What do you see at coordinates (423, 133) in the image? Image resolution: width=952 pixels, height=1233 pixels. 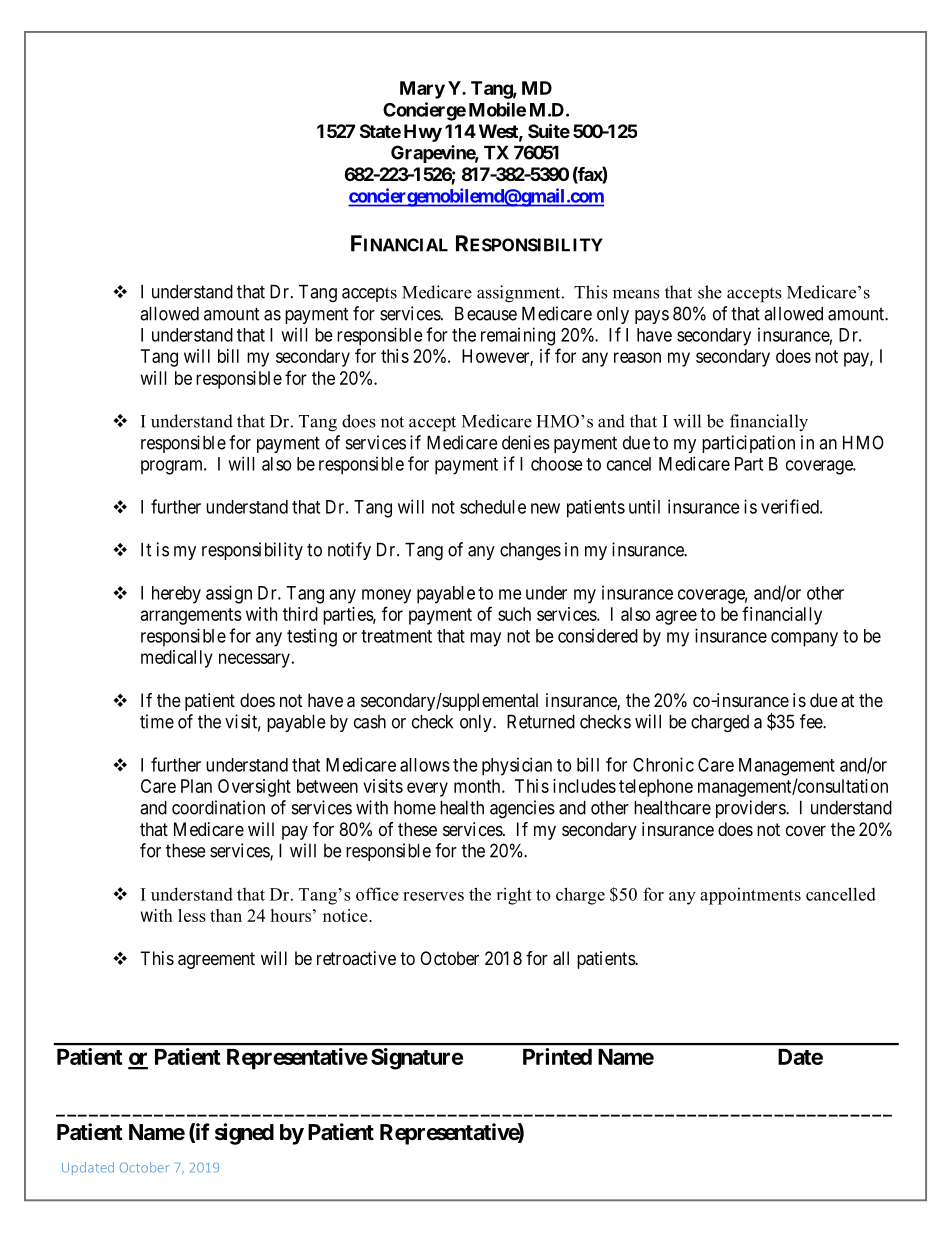 I see `Hwy` at bounding box center [423, 133].
